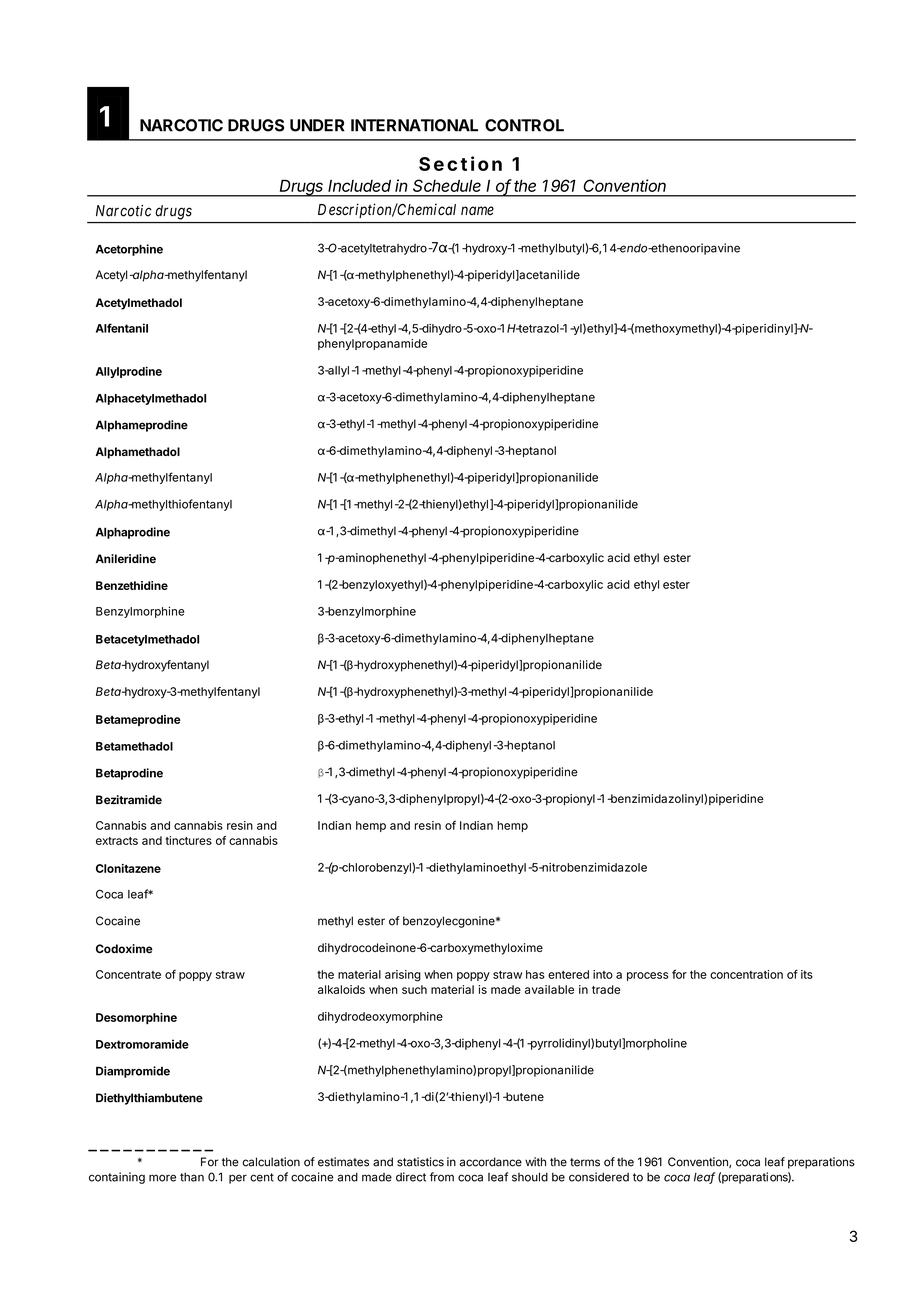  Describe the element at coordinates (599, 1177) in the screenshot. I see `considered` at that location.
